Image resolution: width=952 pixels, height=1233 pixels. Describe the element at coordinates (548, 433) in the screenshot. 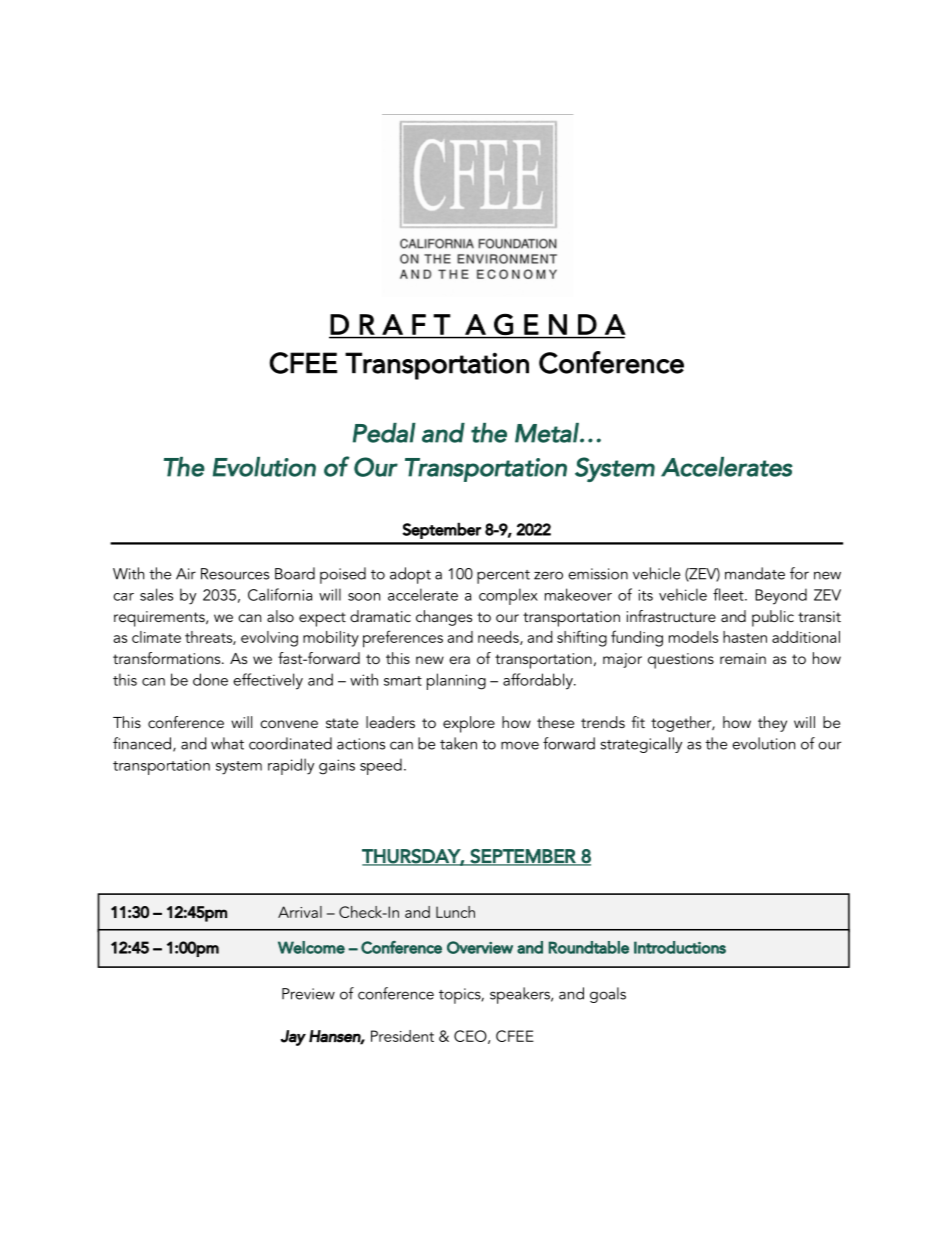

I see `Metal` at that location.
